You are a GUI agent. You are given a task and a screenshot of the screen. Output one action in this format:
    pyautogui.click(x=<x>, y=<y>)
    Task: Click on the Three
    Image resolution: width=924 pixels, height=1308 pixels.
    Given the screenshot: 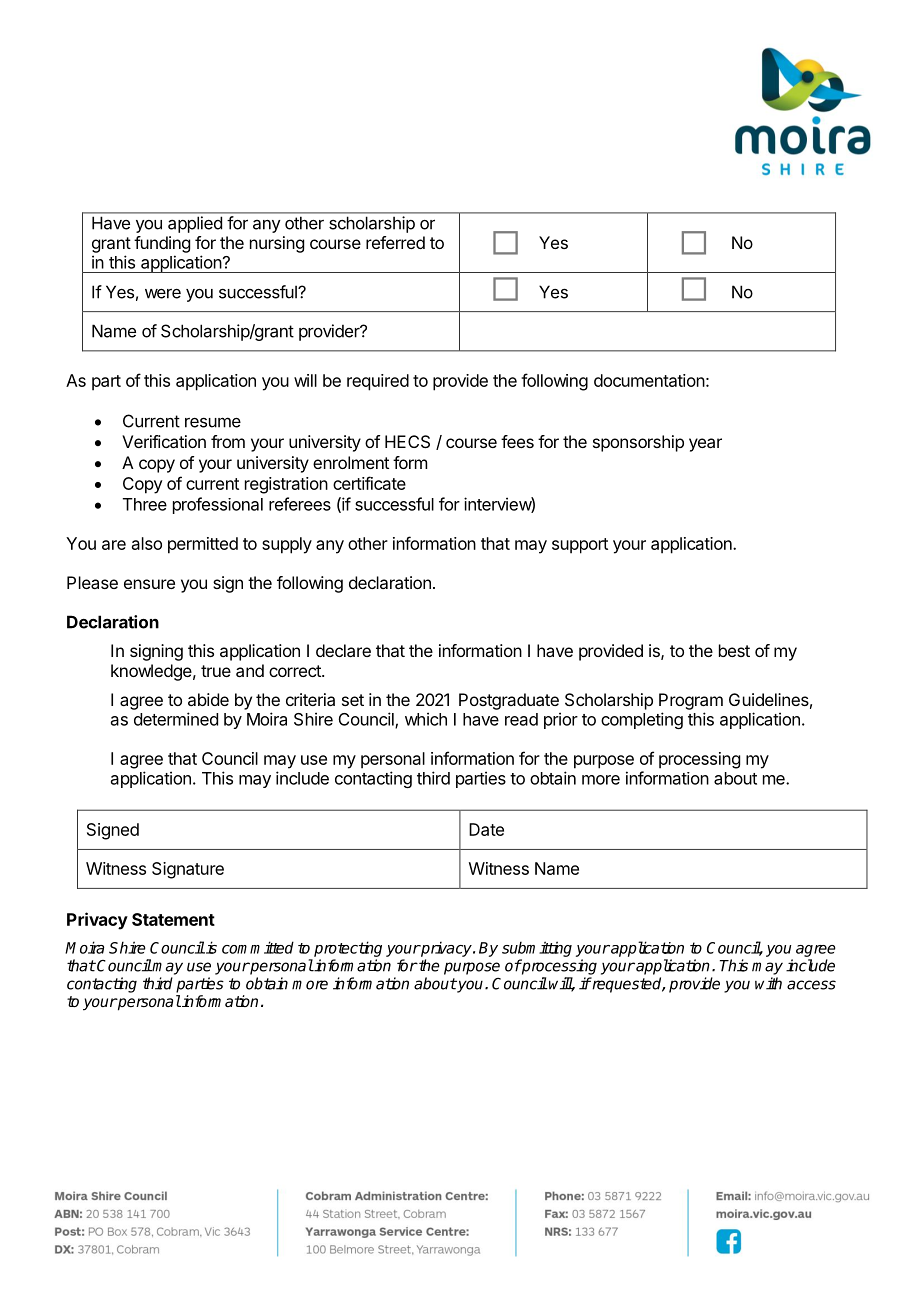 What is the action you would take?
    pyautogui.click(x=145, y=504)
